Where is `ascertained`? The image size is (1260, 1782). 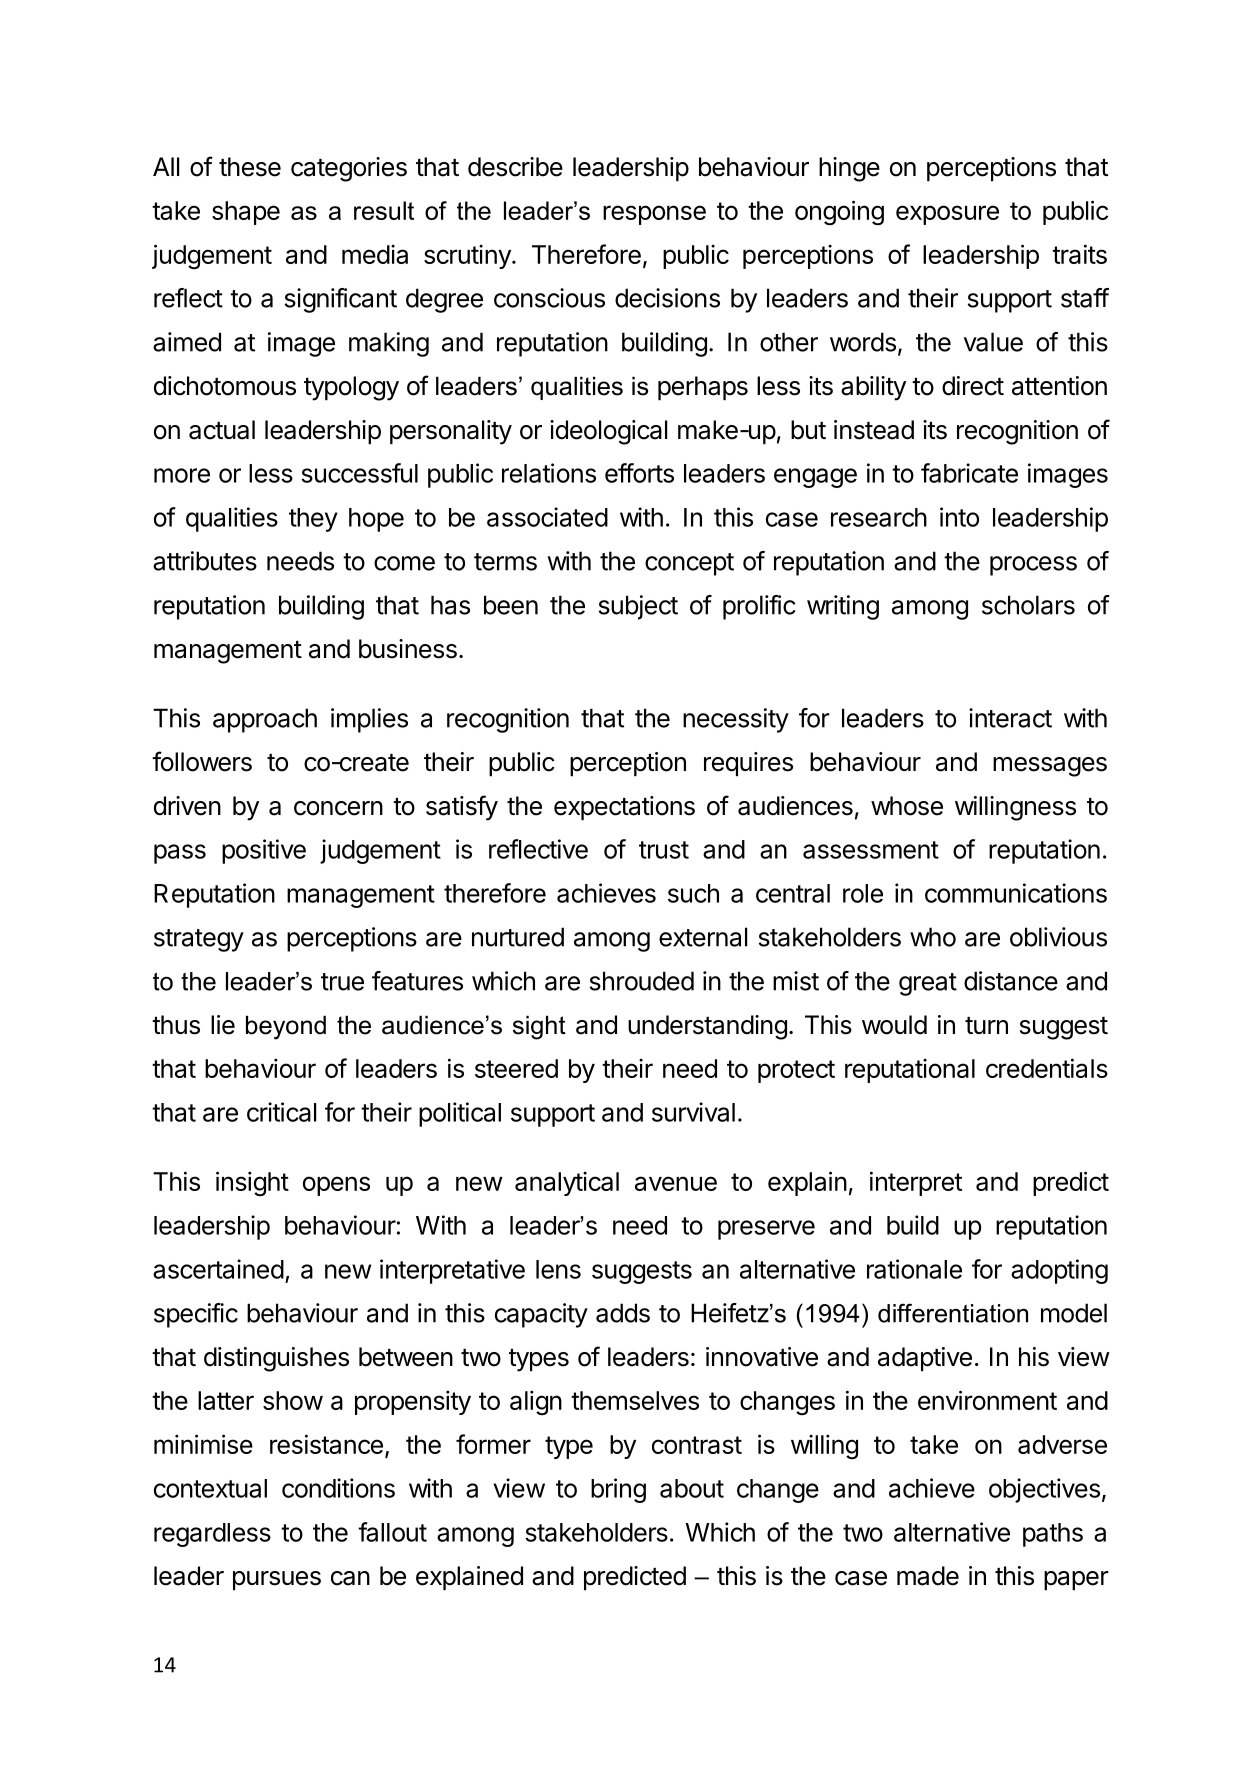
ascertained is located at coordinates (218, 1269).
